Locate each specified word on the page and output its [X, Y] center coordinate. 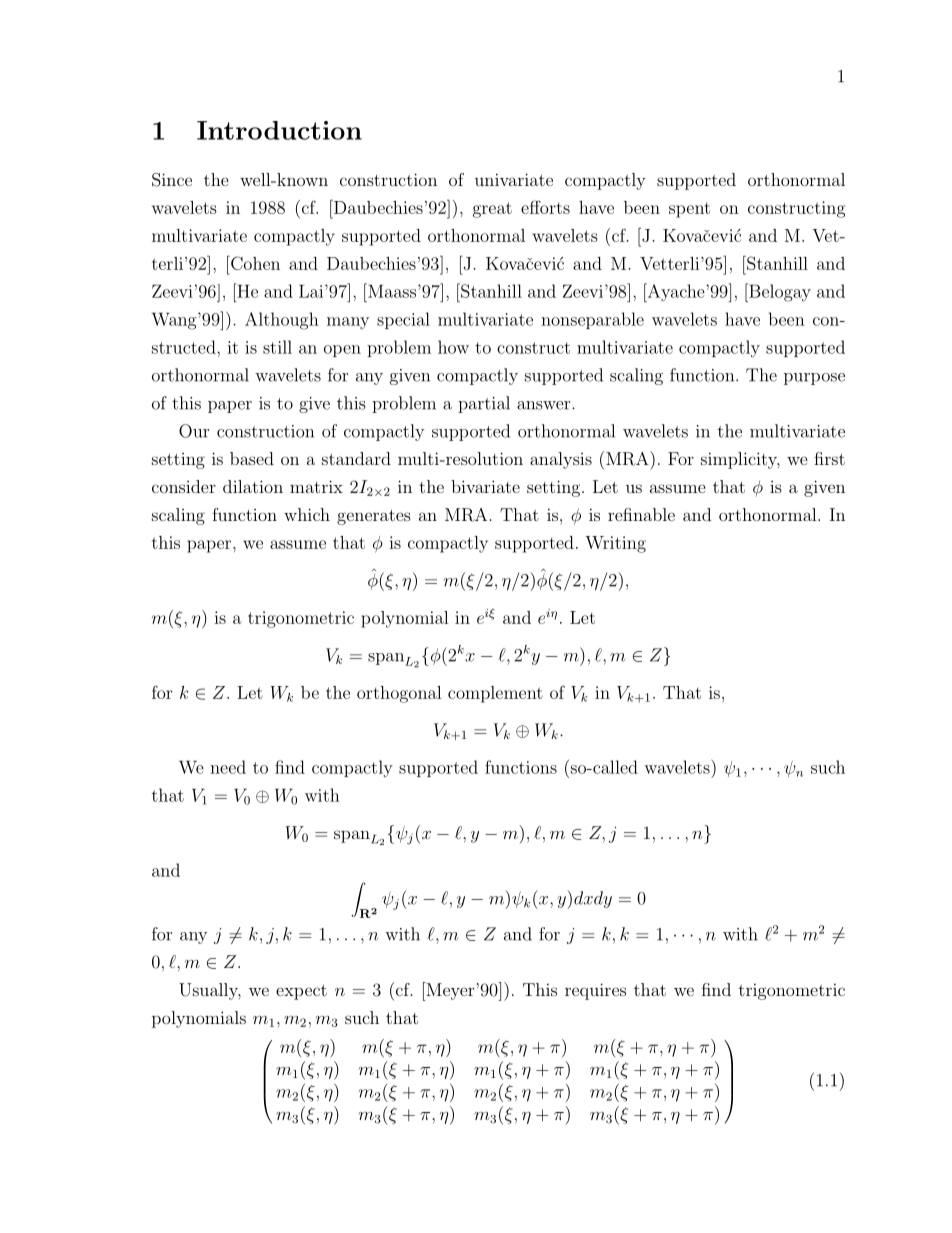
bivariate [485, 486]
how [453, 347]
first [829, 458]
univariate [514, 179]
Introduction [279, 130]
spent [689, 210]
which [307, 514]
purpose [814, 379]
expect [301, 992]
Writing [615, 544]
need [228, 767]
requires [595, 991]
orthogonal [399, 694]
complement [495, 694]
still [277, 347]
